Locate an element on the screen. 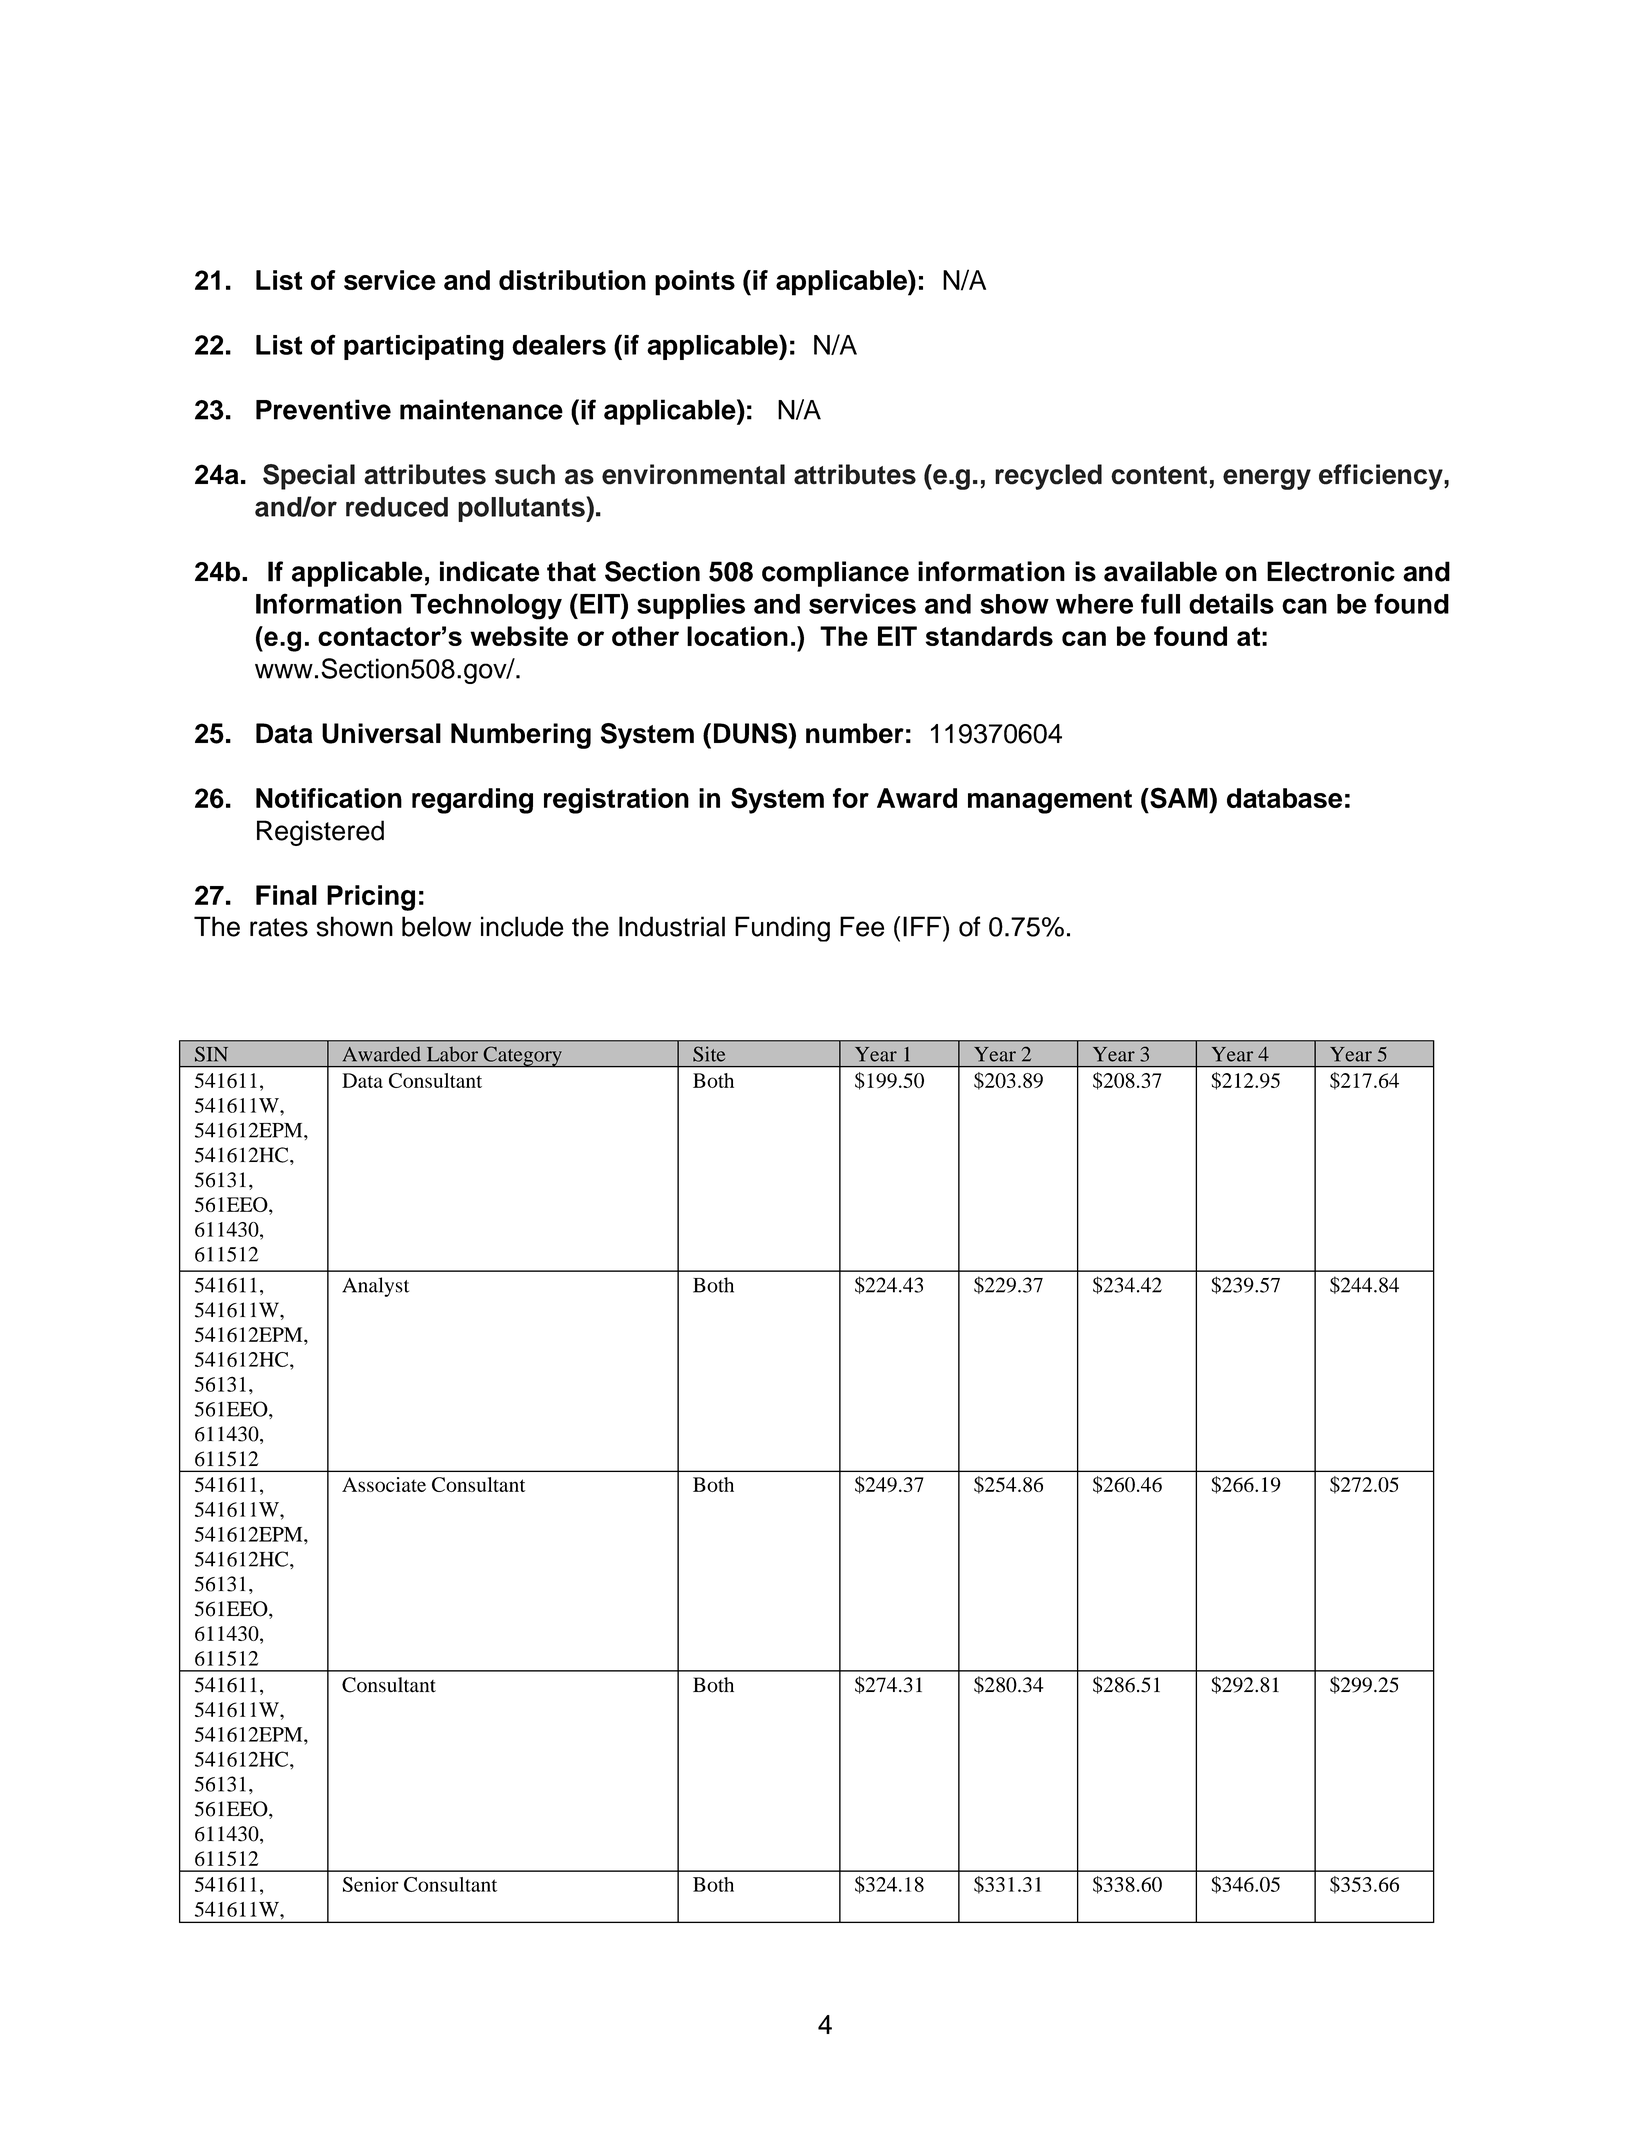  Associate is located at coordinates (384, 1484).
